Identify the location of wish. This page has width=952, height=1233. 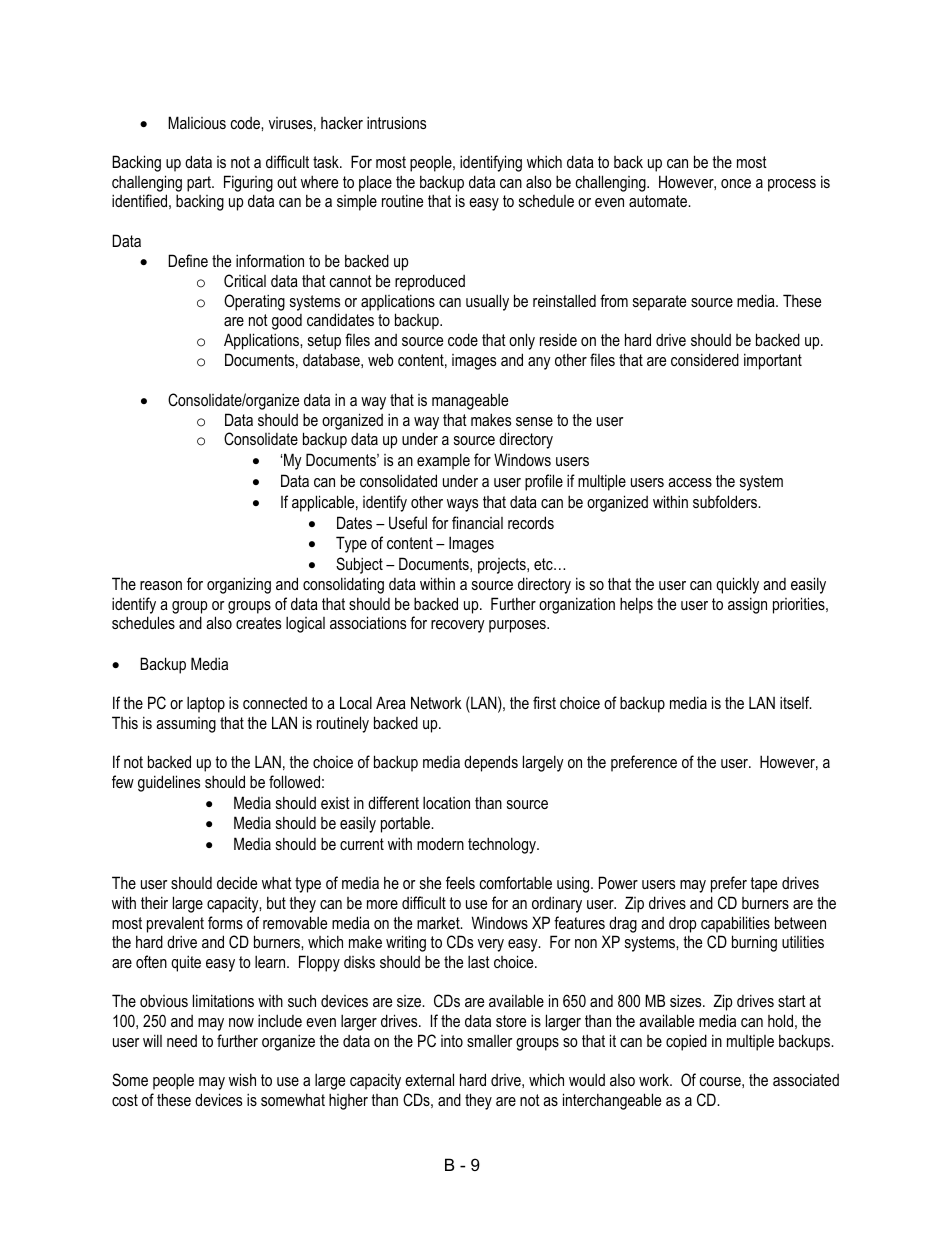
(242, 1079).
